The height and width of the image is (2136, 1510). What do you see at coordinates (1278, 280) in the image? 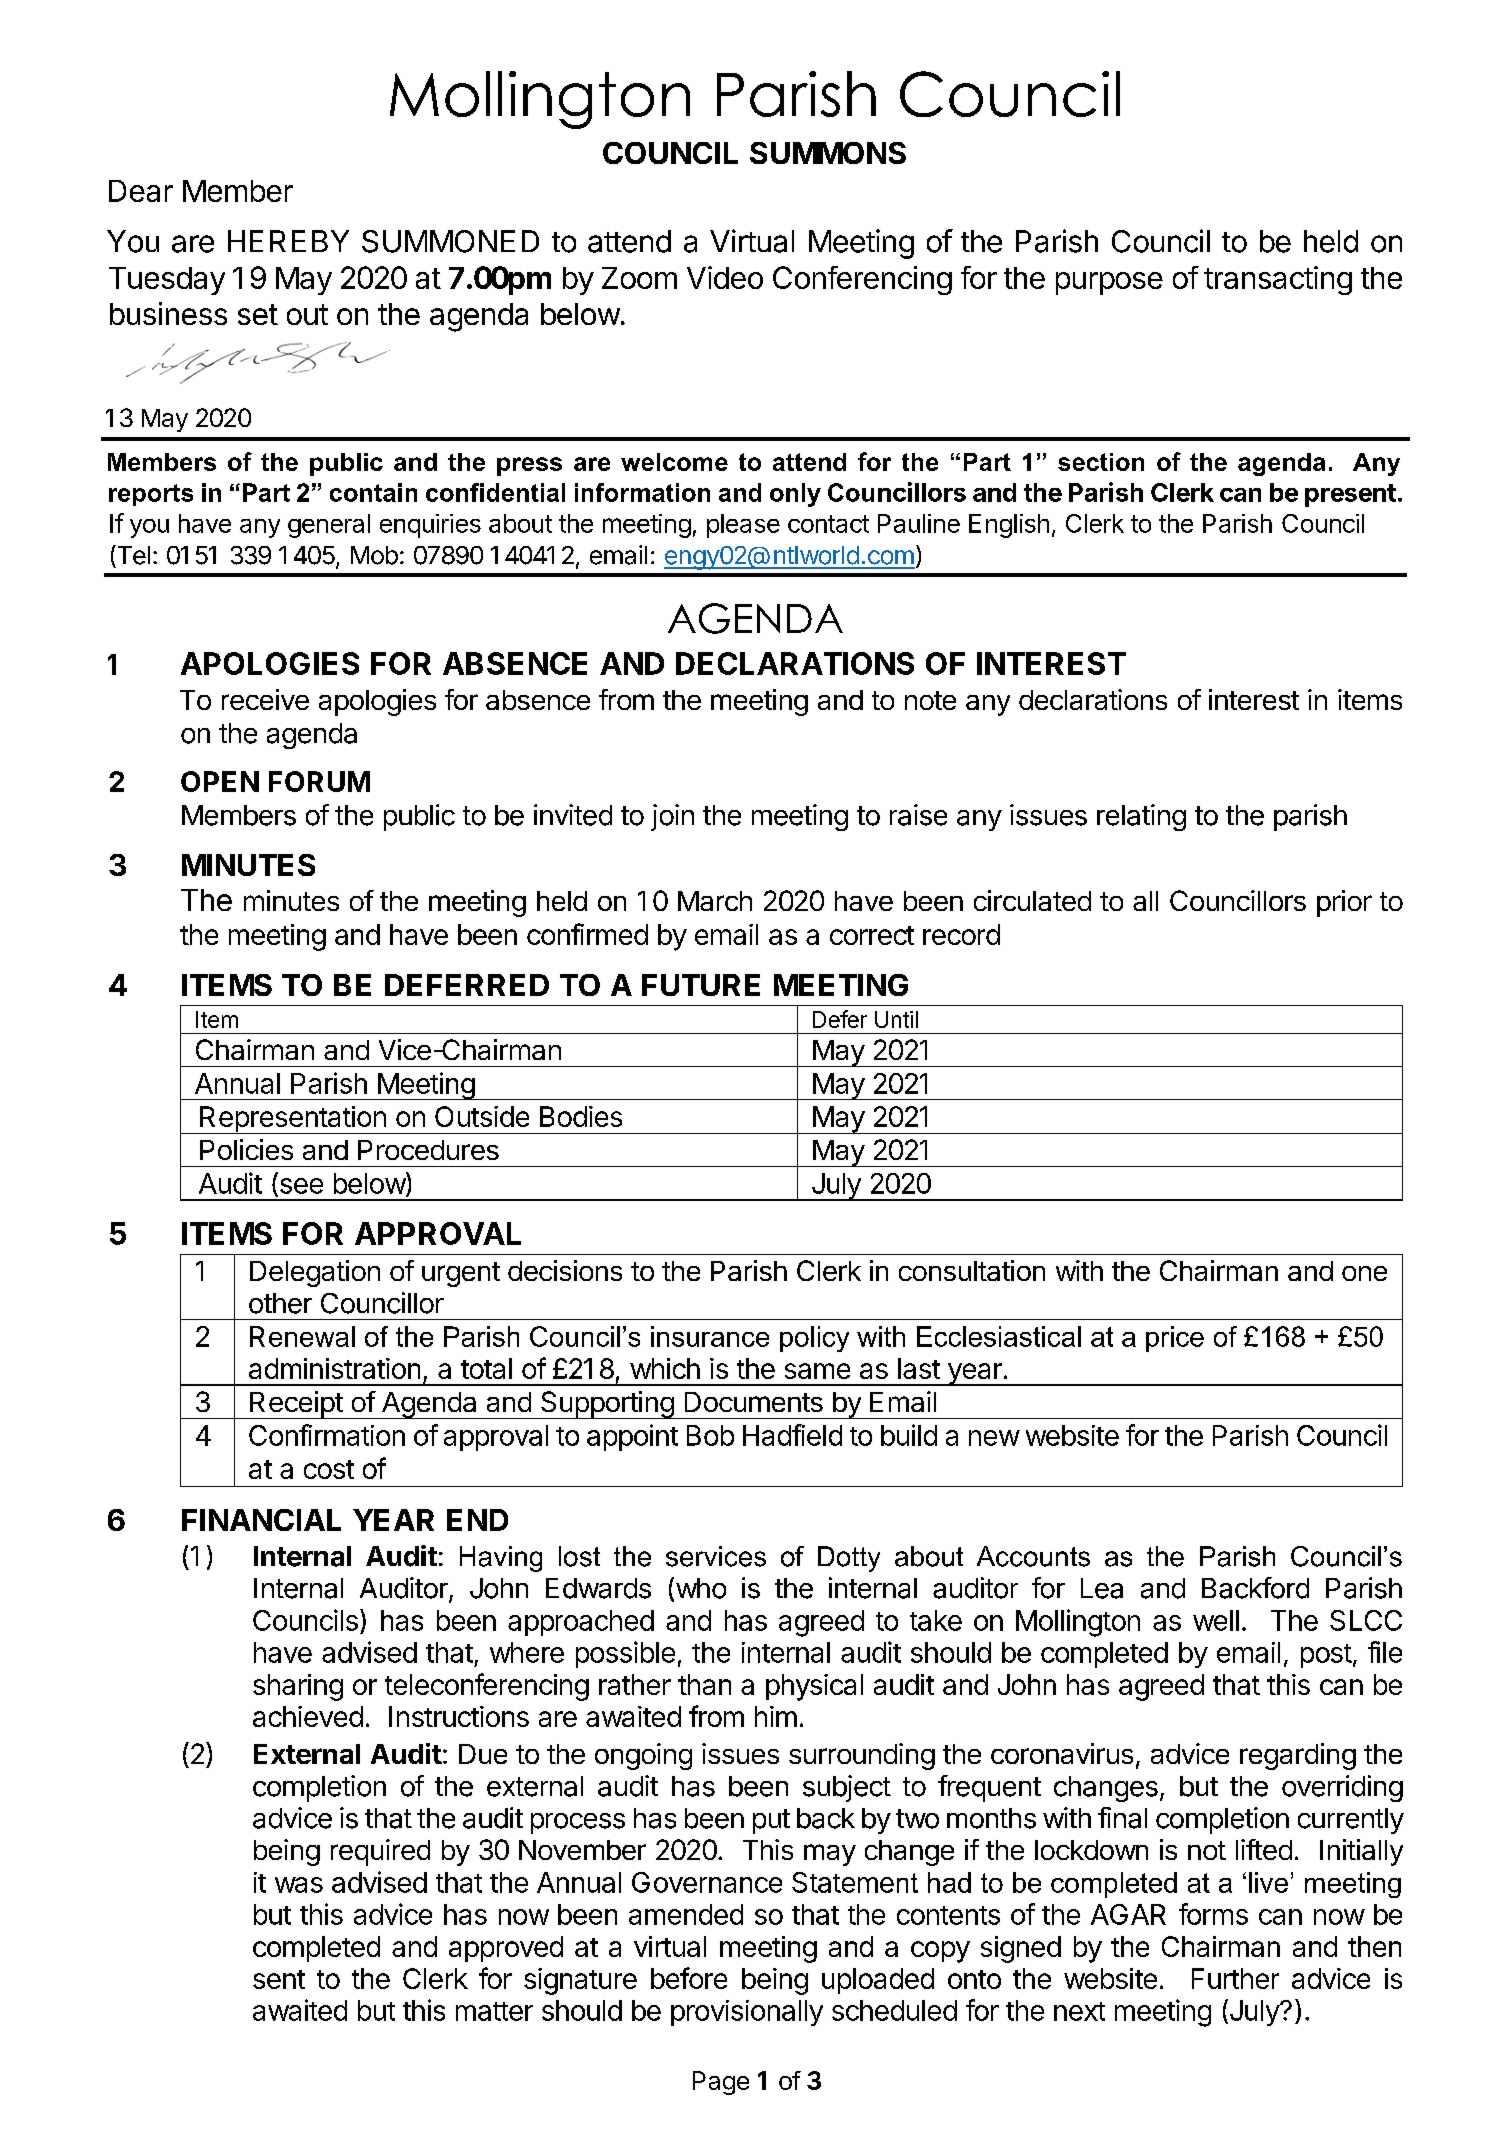
I see `transacting` at bounding box center [1278, 280].
